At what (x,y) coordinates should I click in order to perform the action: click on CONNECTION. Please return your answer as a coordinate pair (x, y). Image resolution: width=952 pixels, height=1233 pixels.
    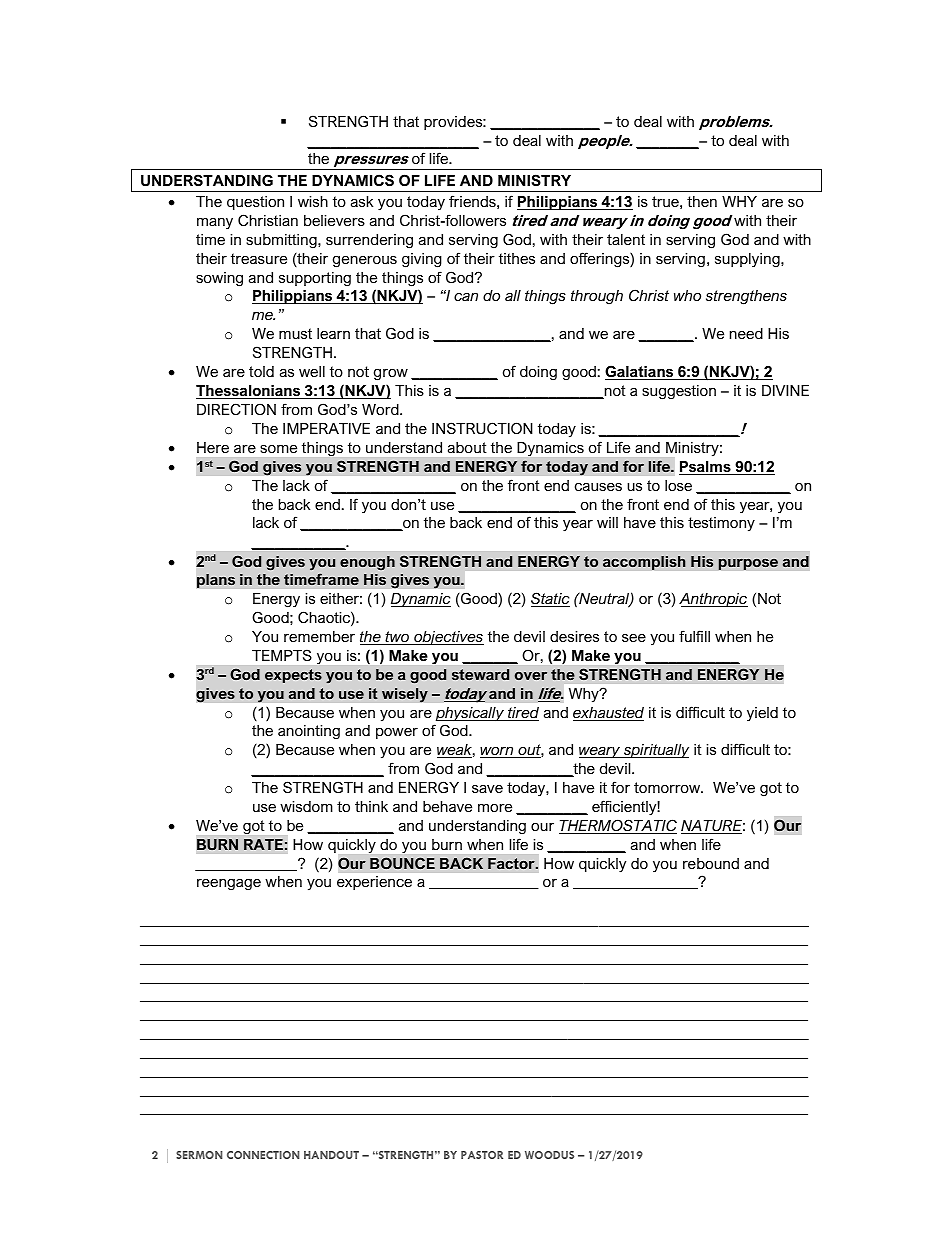
    Looking at the image, I should click on (263, 1155).
